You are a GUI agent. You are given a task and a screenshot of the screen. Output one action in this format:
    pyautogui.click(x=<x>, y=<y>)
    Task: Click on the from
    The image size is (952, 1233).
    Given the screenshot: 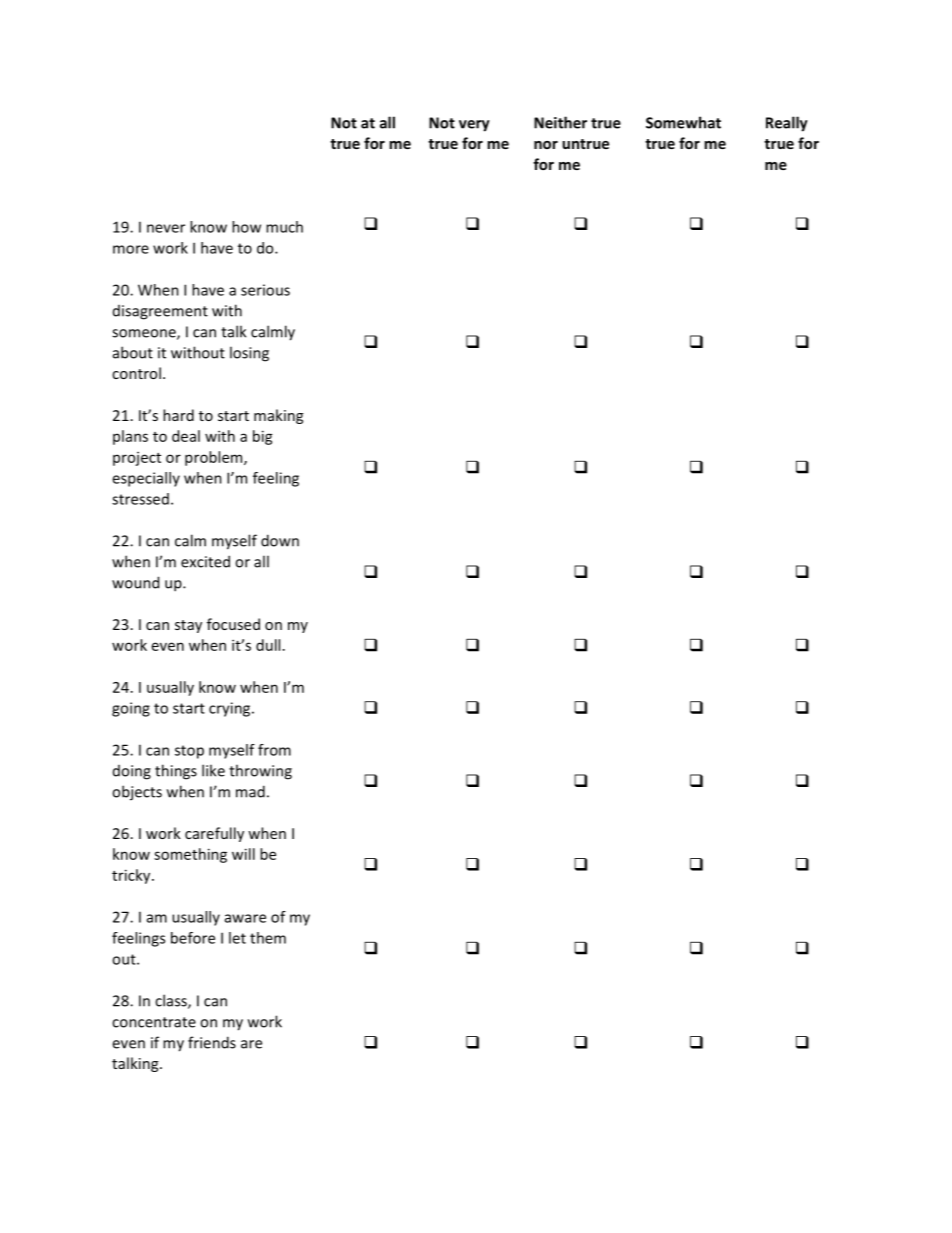 What is the action you would take?
    pyautogui.click(x=274, y=750)
